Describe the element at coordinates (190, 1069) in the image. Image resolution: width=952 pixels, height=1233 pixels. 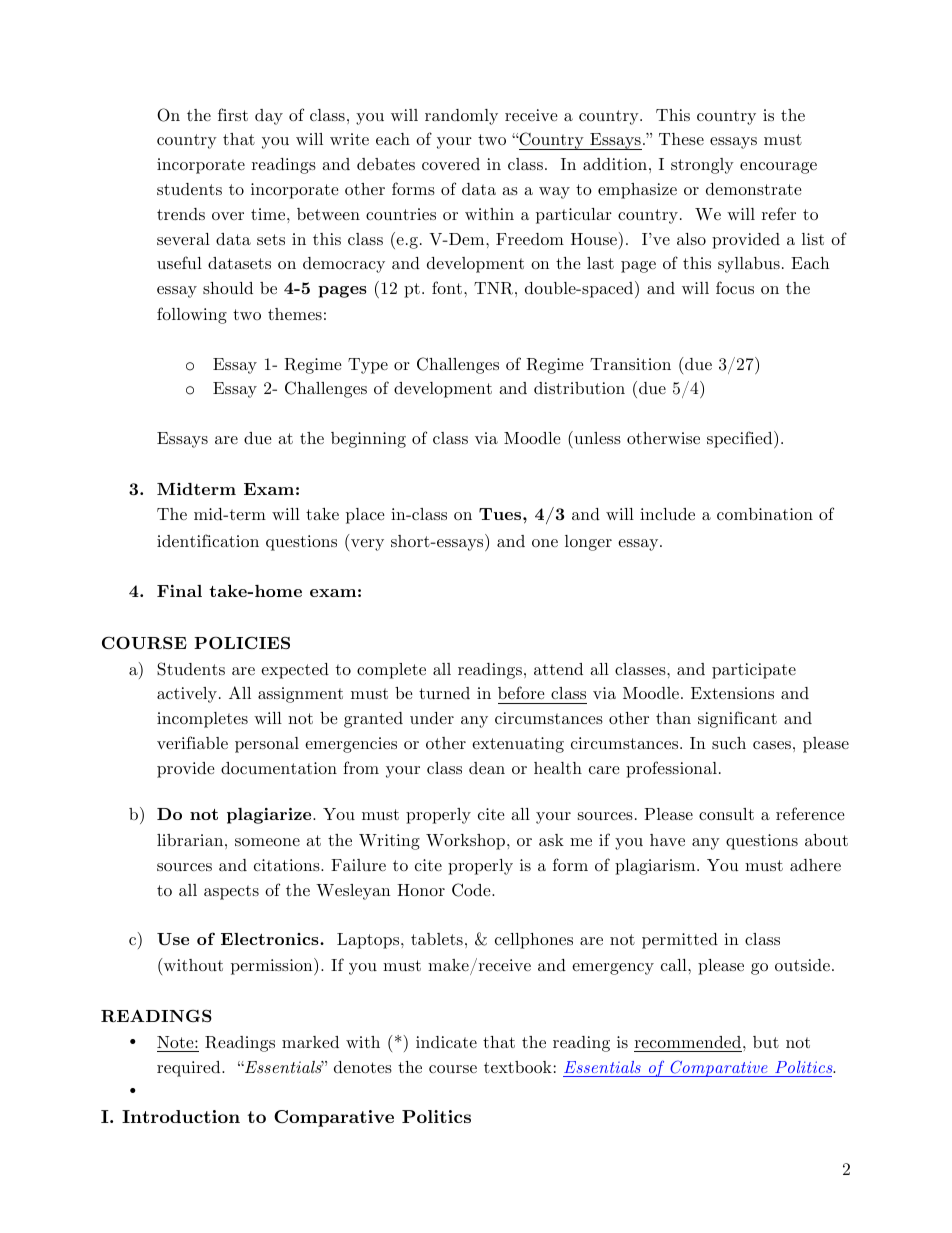
I see `required` at that location.
